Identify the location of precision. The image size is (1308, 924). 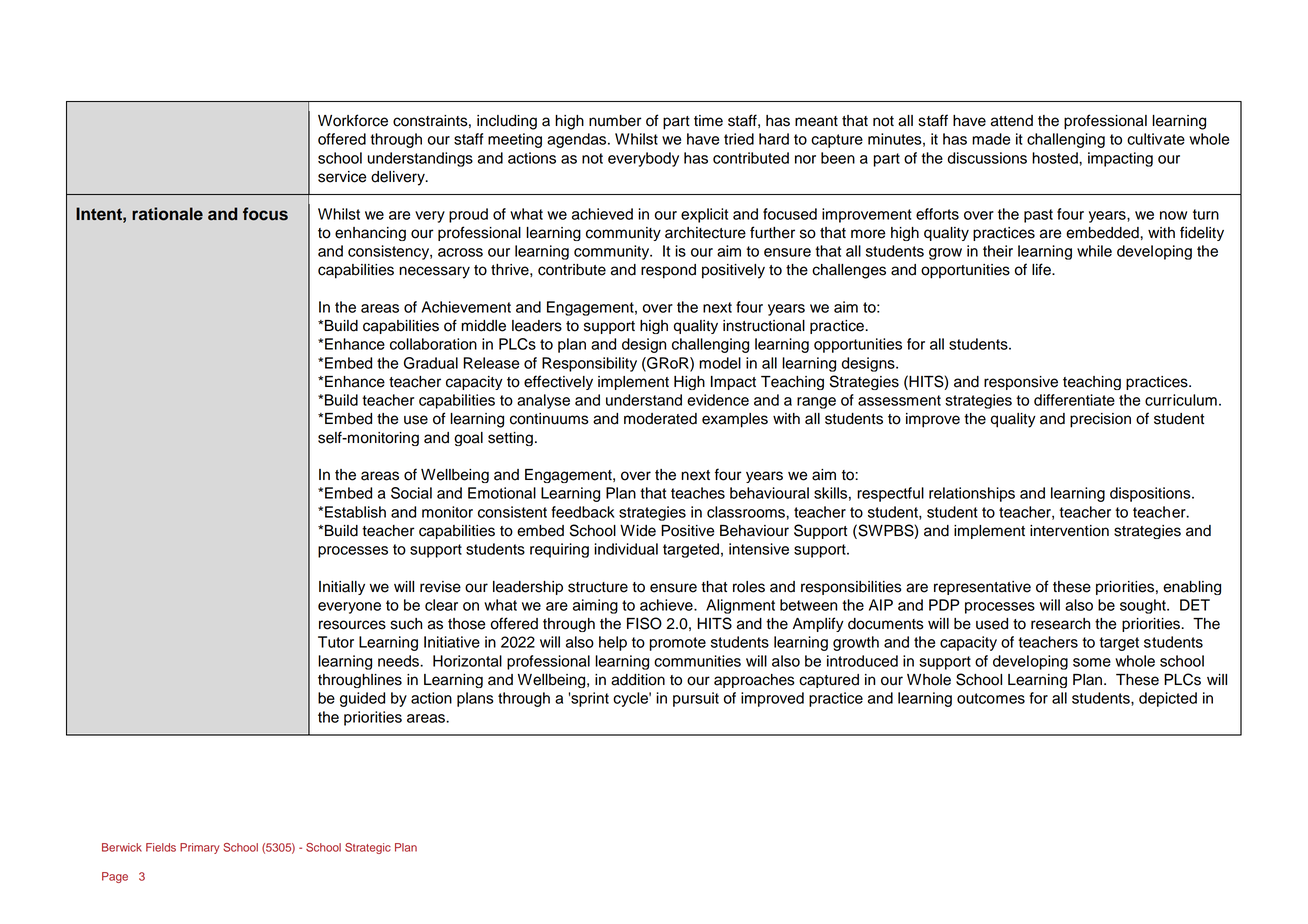
(1100, 420).
